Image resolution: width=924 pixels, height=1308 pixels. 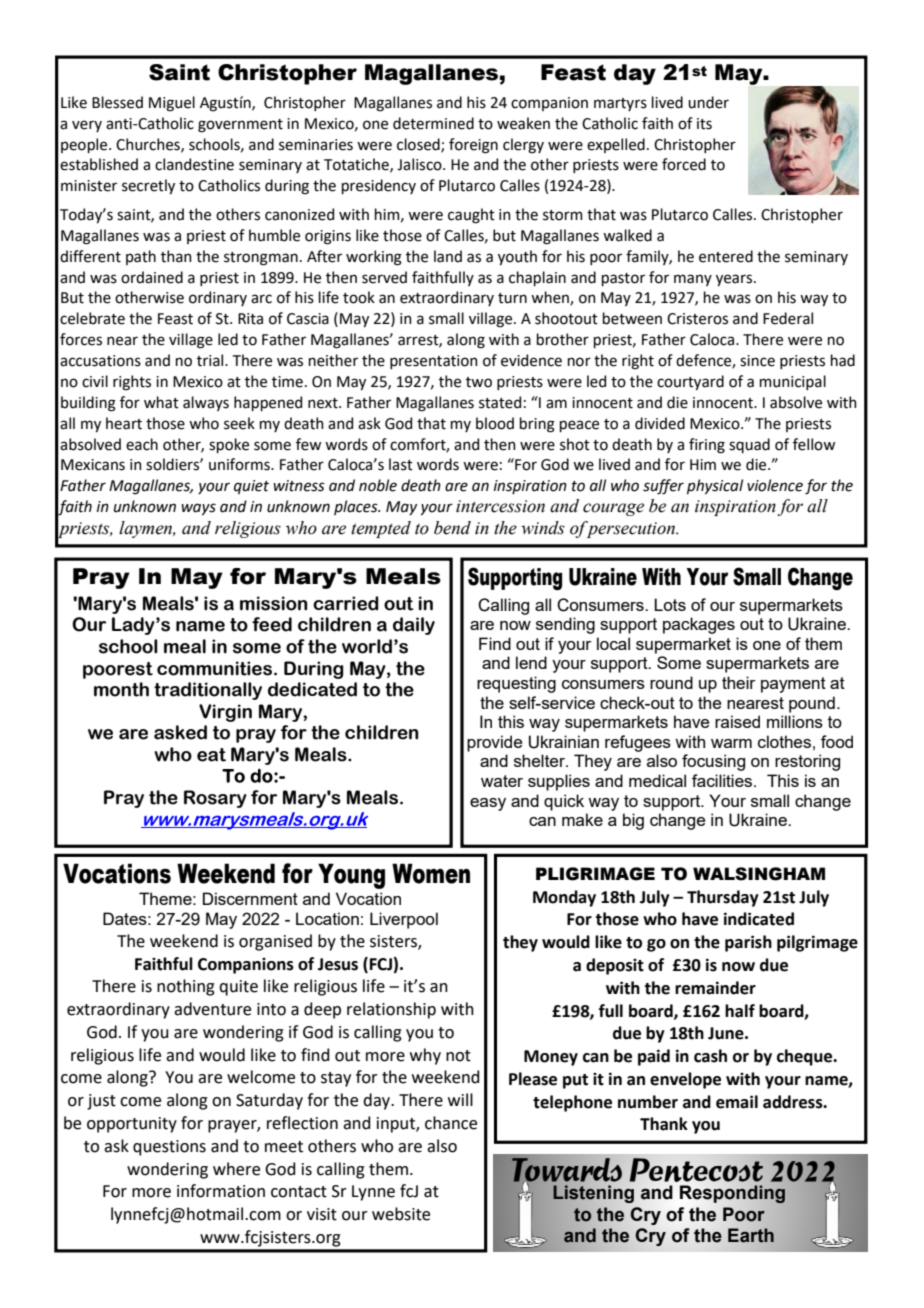 What do you see at coordinates (723, 898) in the image?
I see `Thursday` at bounding box center [723, 898].
